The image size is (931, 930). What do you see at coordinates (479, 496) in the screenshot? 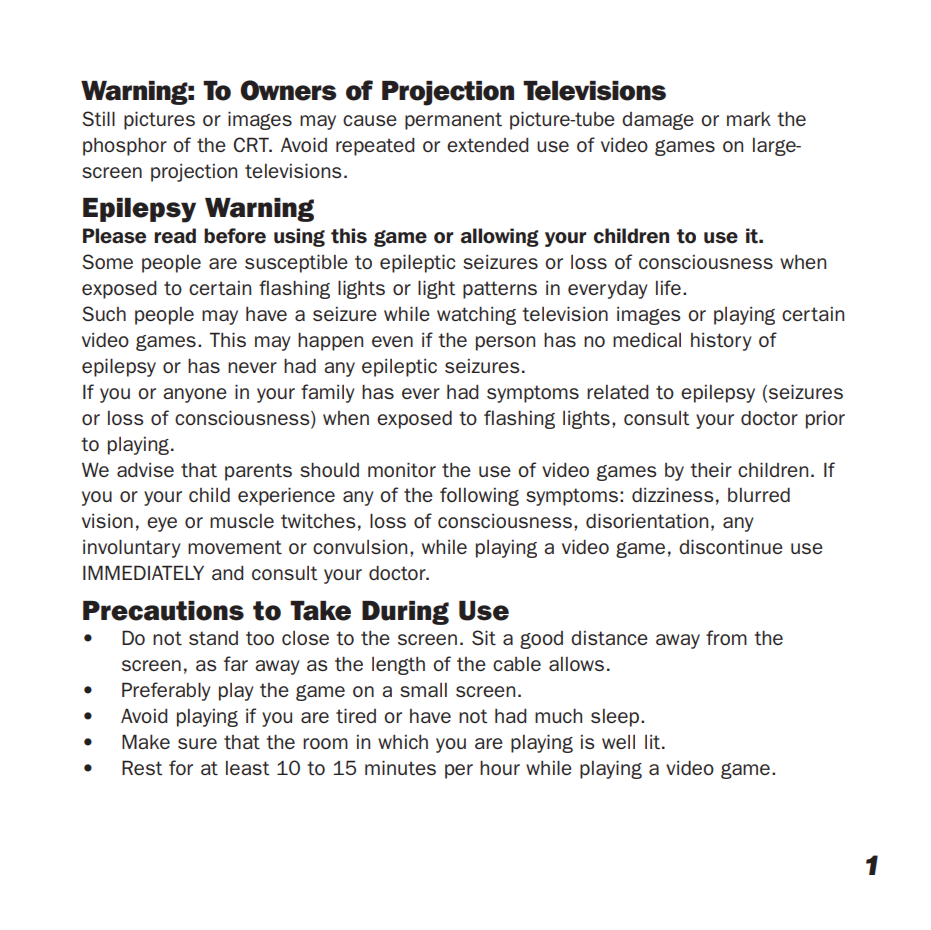
I see `following` at bounding box center [479, 496].
